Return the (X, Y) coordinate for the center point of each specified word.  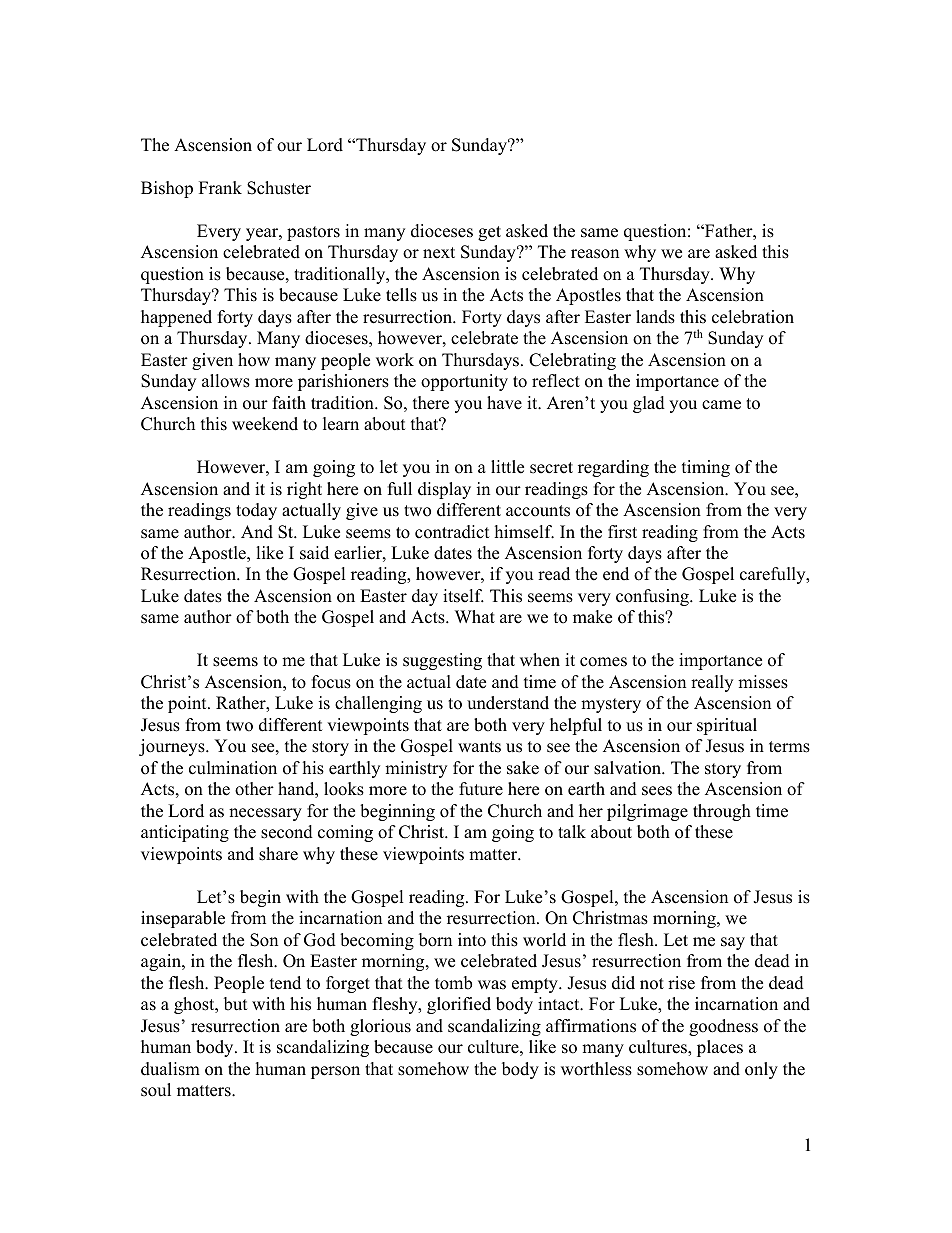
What (475, 616)
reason (595, 254)
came (721, 405)
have (504, 403)
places (720, 1048)
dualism (170, 1069)
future (481, 789)
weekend (265, 424)
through (722, 812)
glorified (459, 1005)
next (439, 253)
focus (331, 682)
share (278, 854)
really (712, 683)
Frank (220, 187)
